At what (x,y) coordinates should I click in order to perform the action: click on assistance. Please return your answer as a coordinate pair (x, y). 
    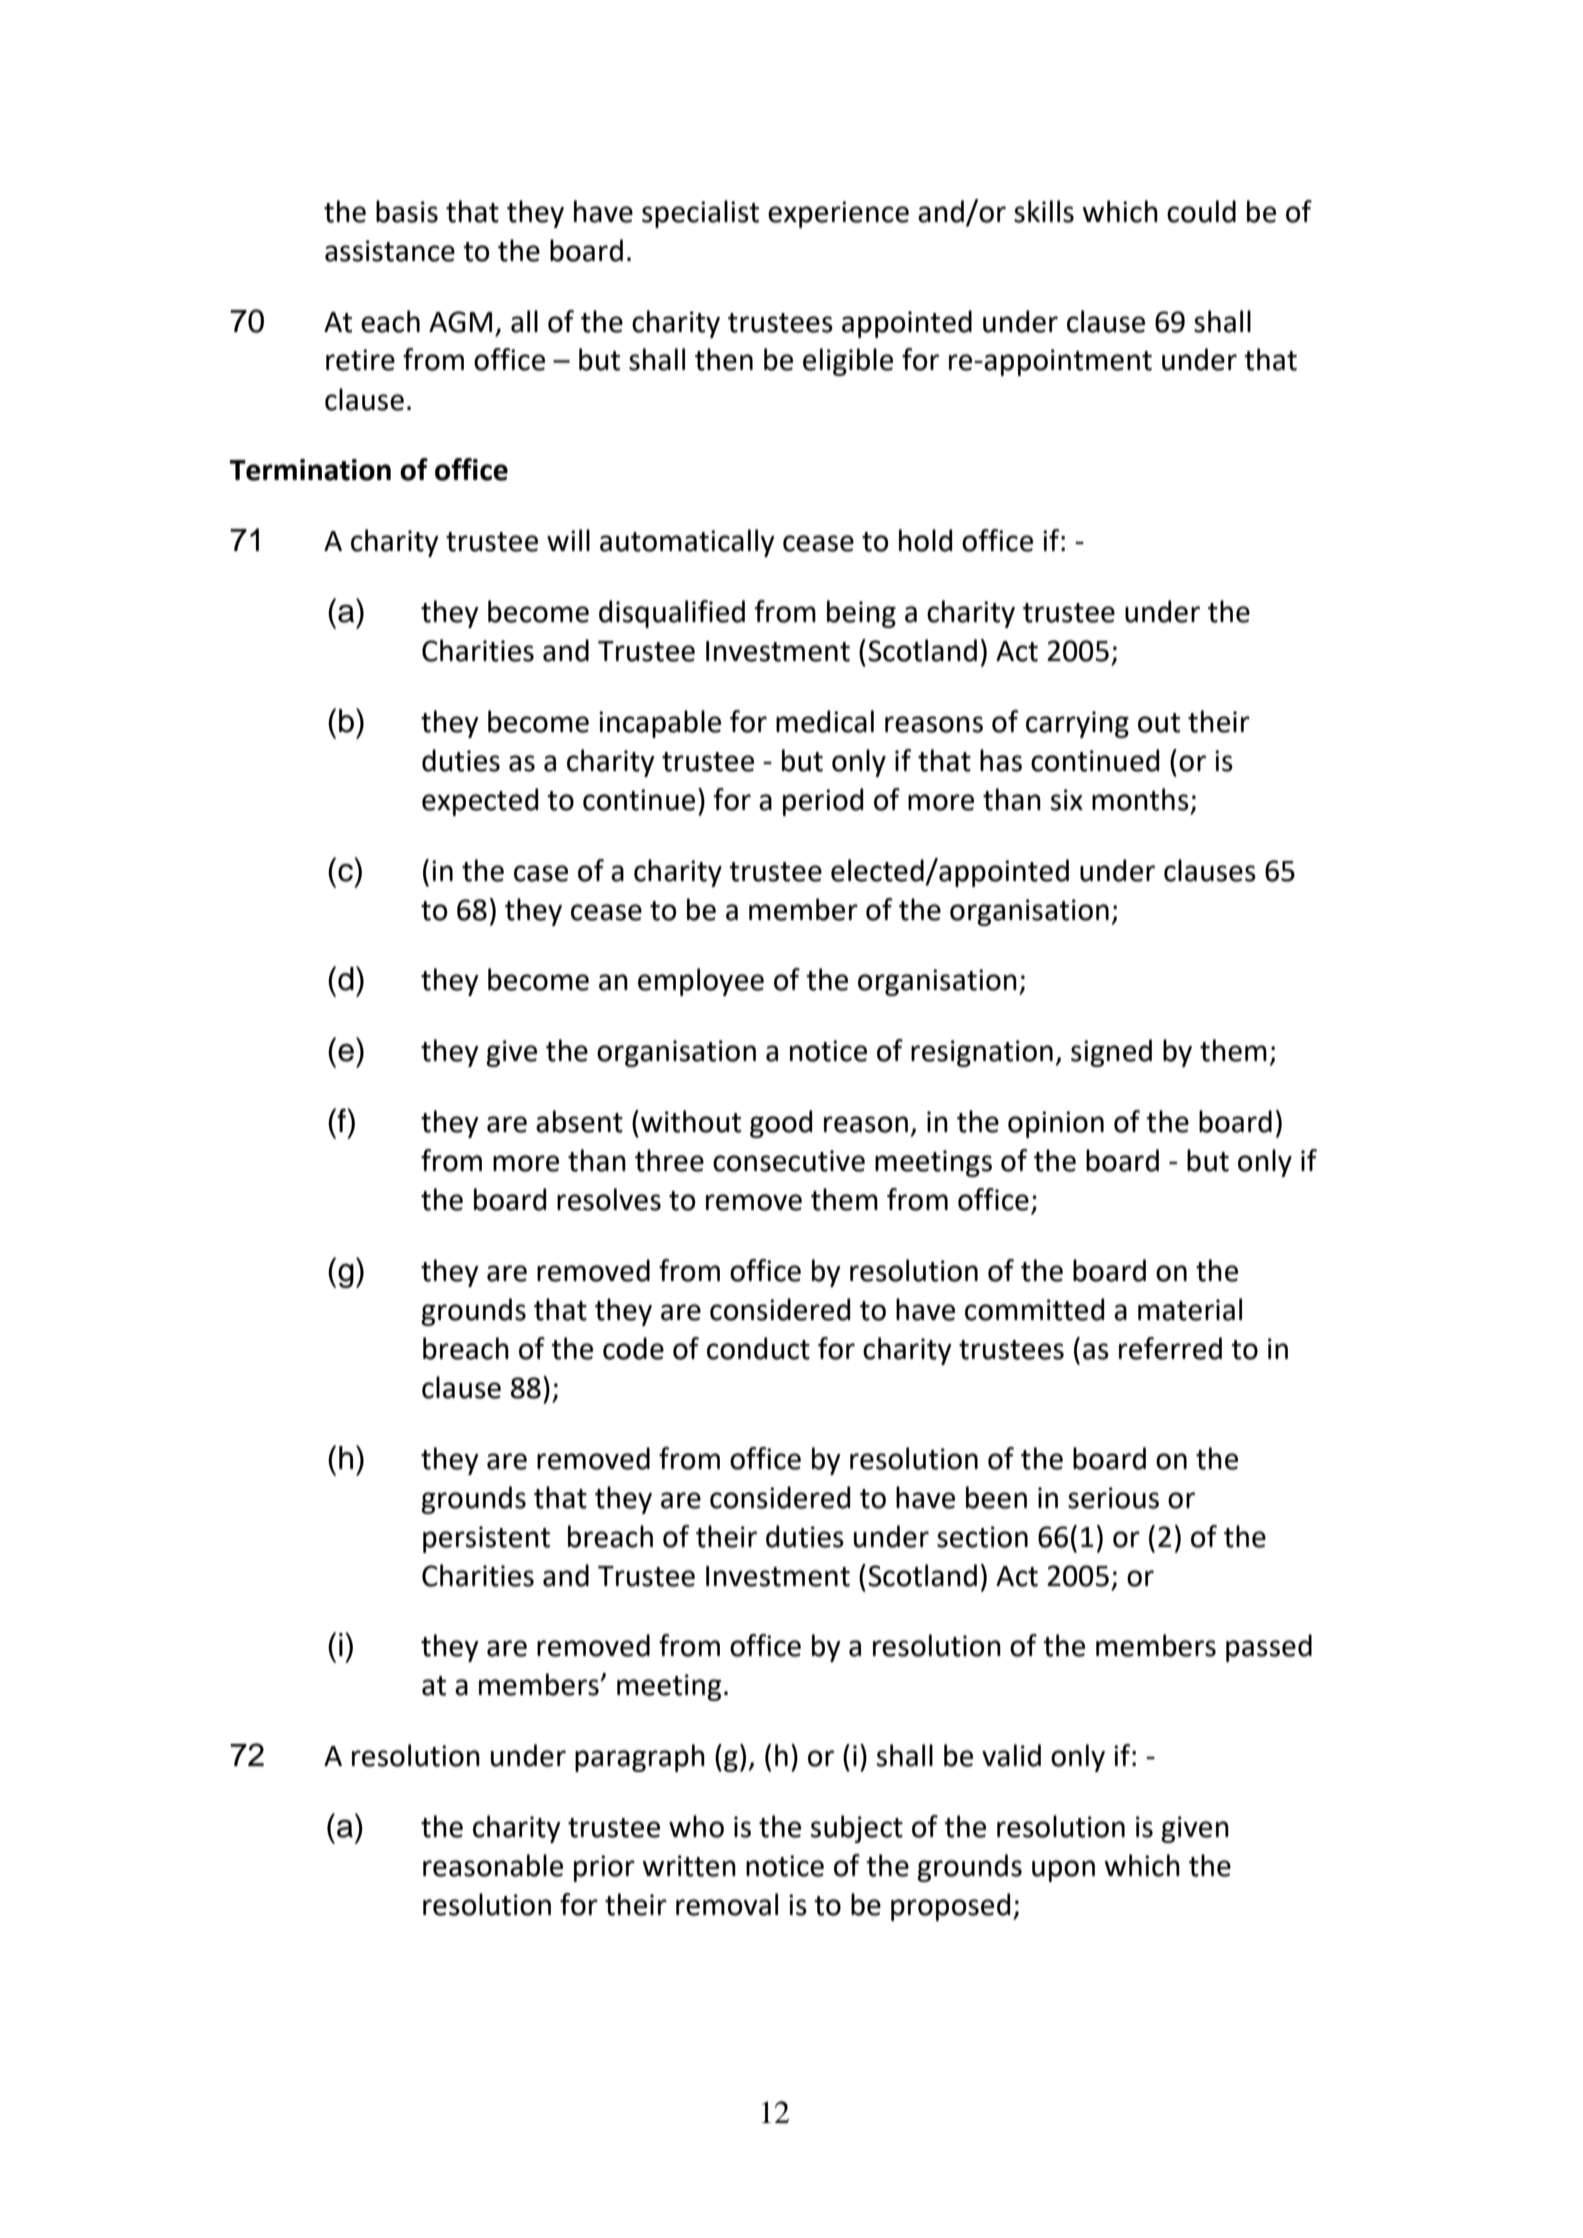
    Looking at the image, I should click on (390, 251).
